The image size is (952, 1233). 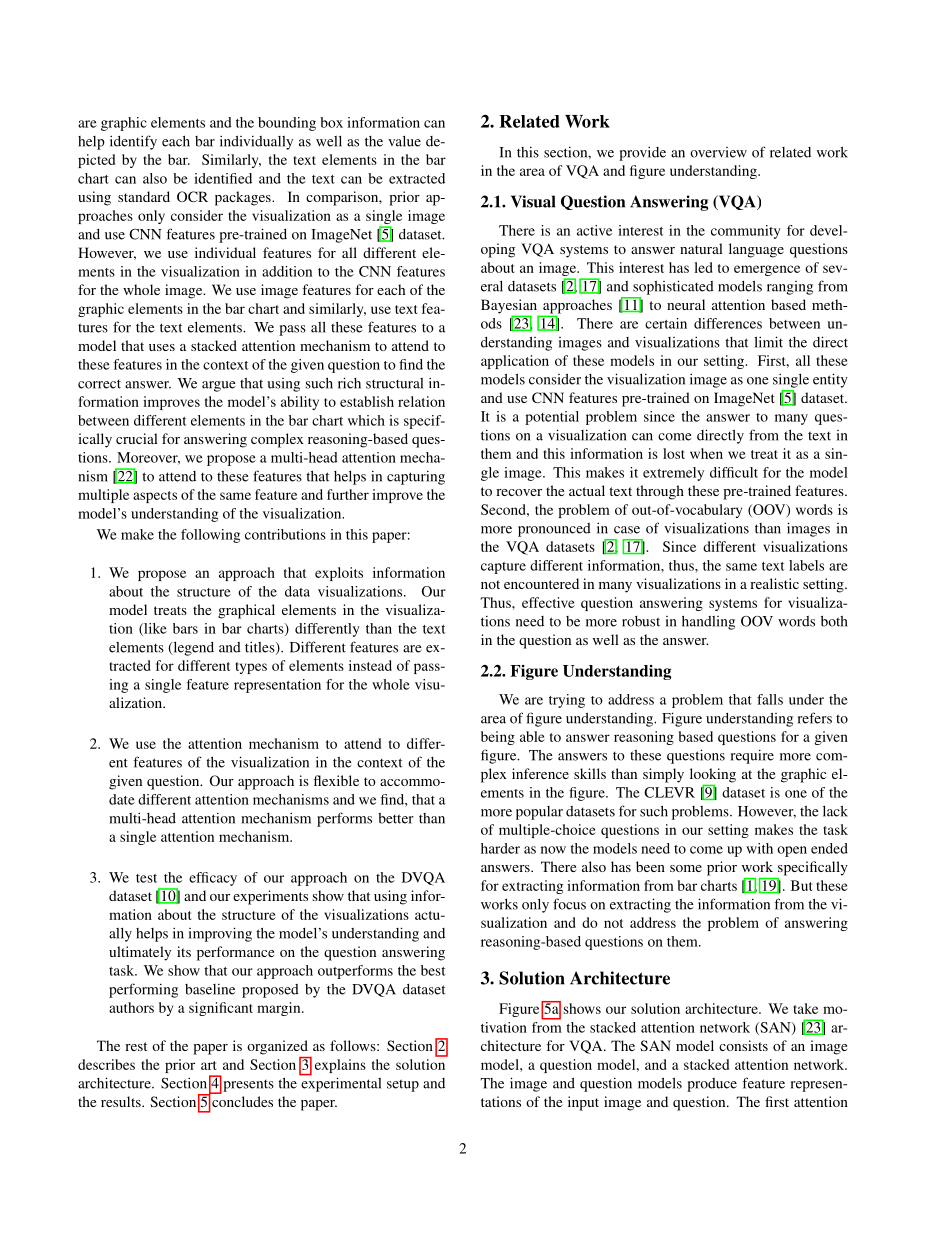 I want to click on flexible, so click(x=336, y=780).
